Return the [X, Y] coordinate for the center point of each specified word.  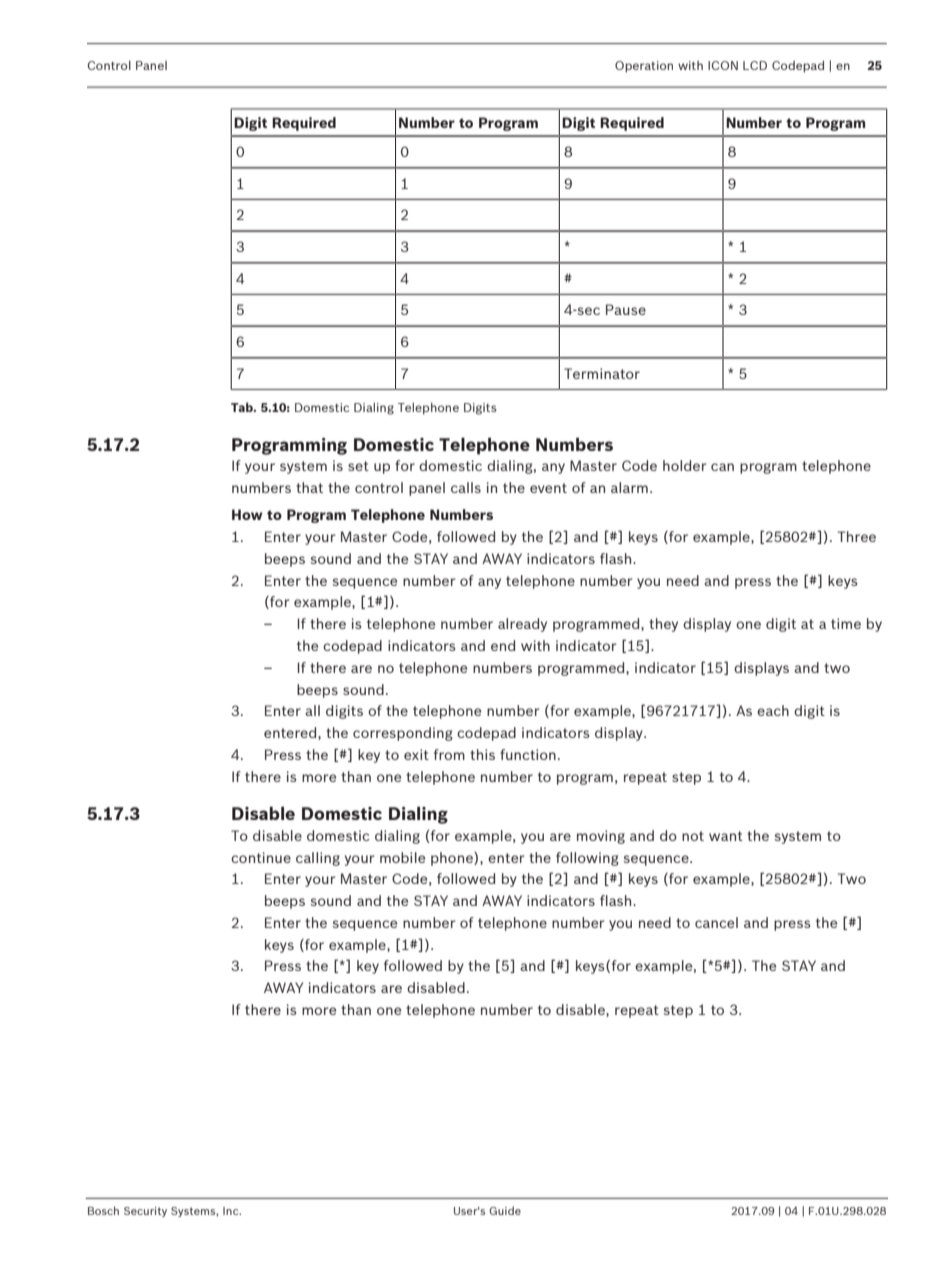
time [846, 623]
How [247, 514]
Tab [243, 407]
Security [145, 1212]
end [503, 645]
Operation [644, 67]
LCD [755, 65]
